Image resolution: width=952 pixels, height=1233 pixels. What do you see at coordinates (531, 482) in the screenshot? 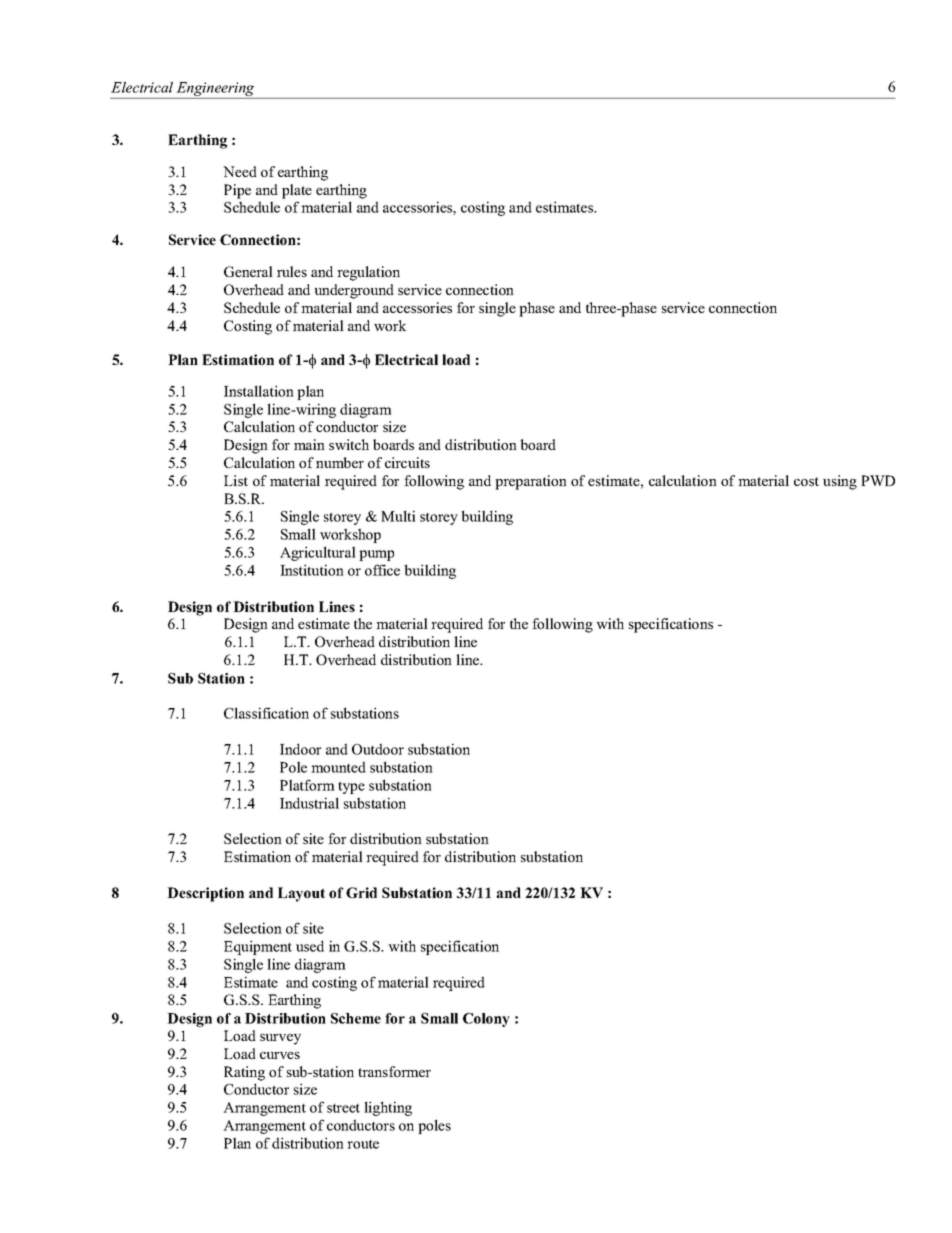
I see `preparation` at bounding box center [531, 482].
